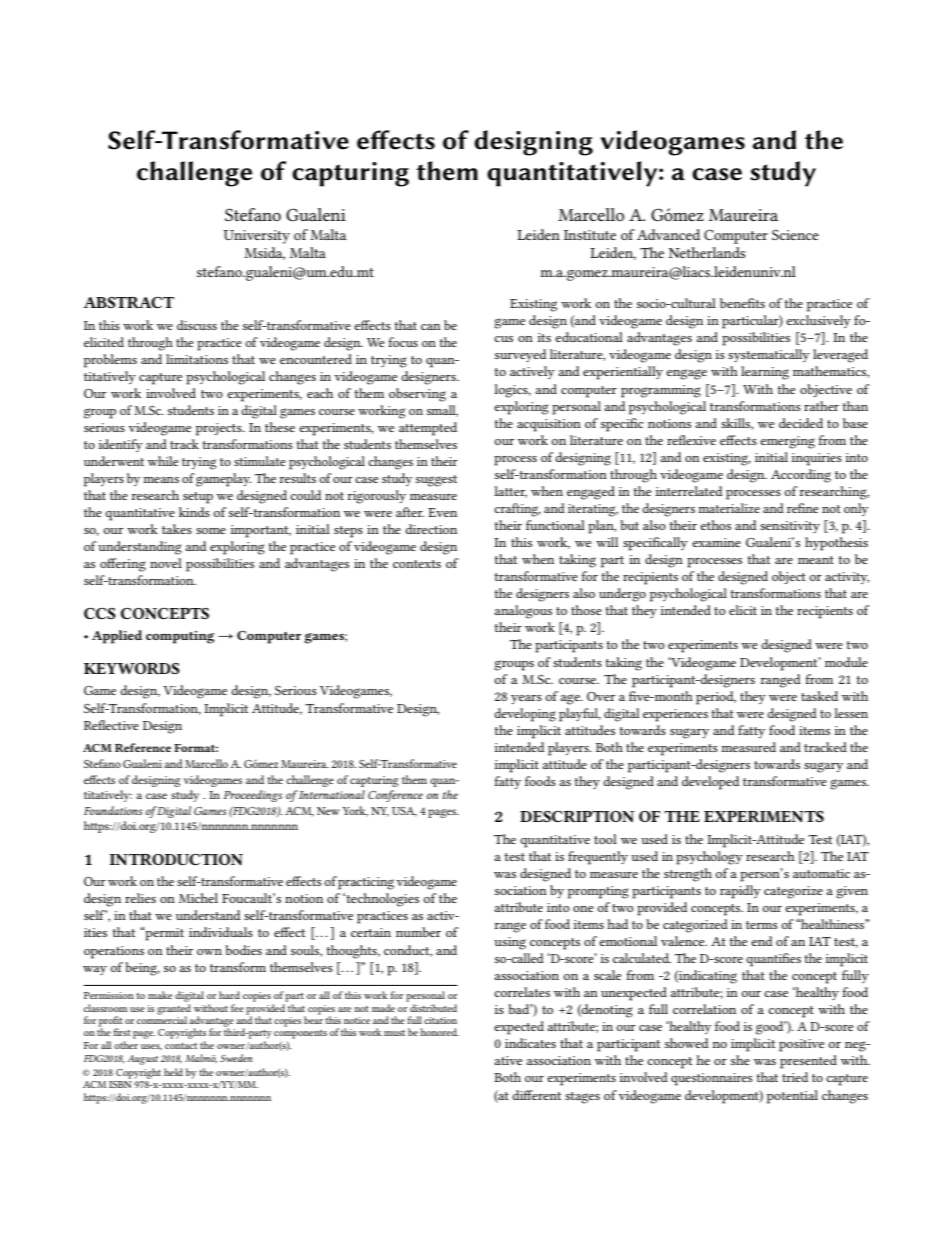 Image resolution: width=952 pixels, height=1233 pixels. Describe the element at coordinates (816, 560) in the image. I see `meant` at that location.
